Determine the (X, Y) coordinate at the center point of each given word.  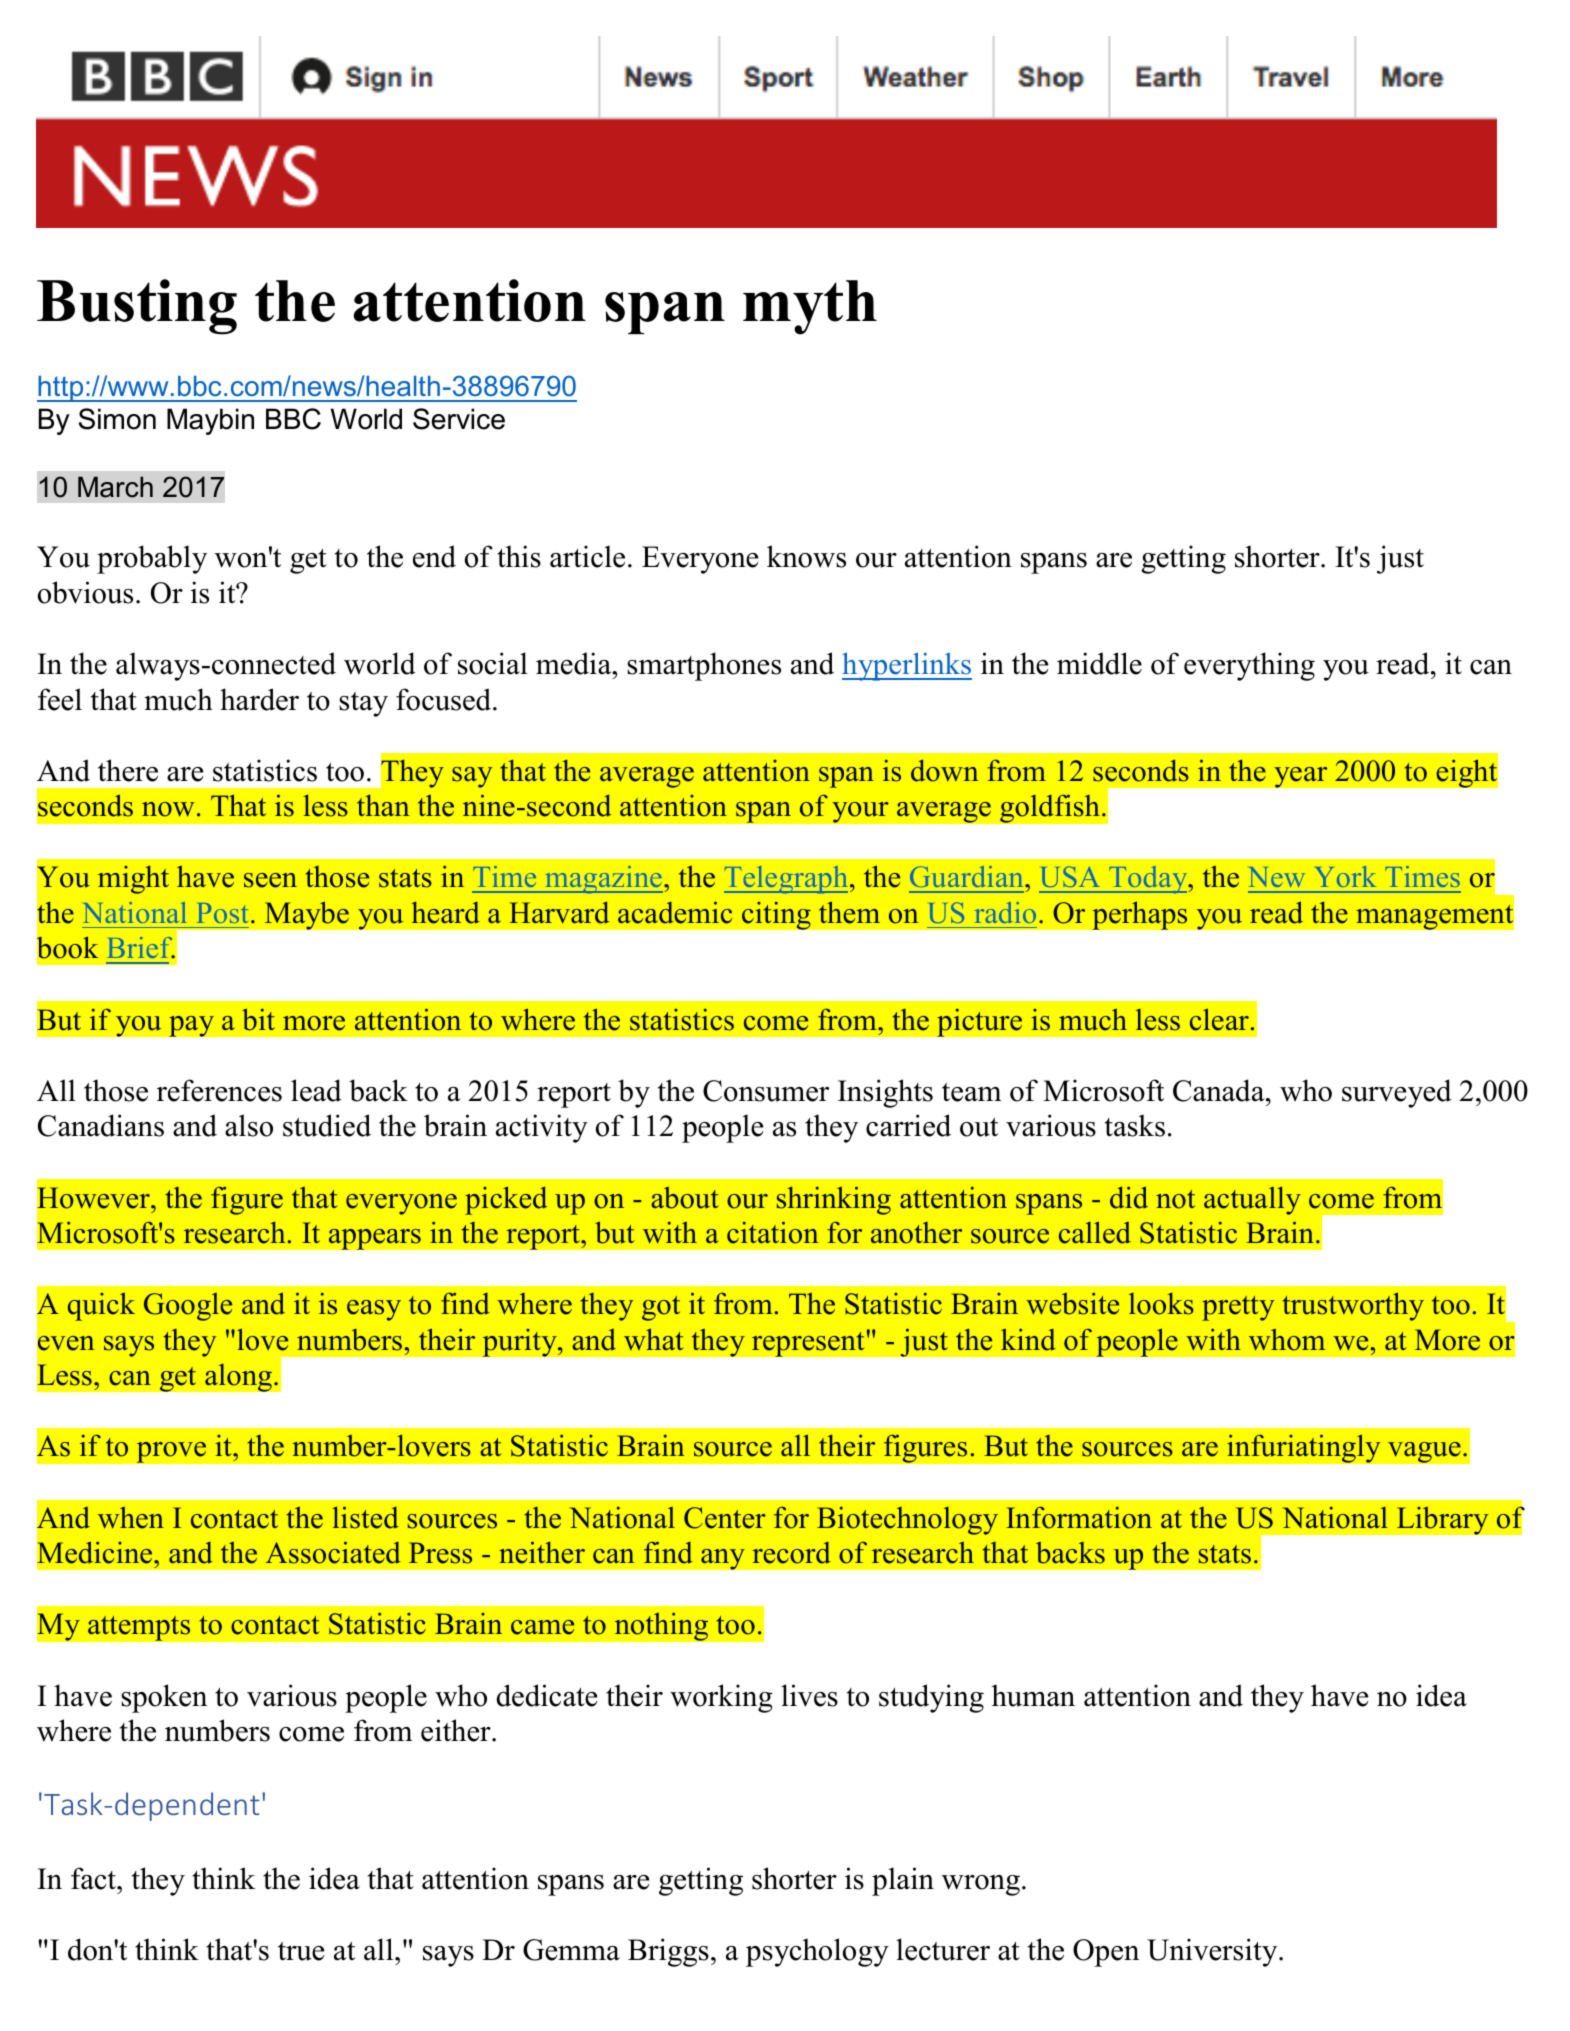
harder (259, 699)
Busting (137, 307)
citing (776, 915)
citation (772, 1232)
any (723, 1559)
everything (1249, 666)
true (301, 1951)
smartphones (704, 666)
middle (1099, 663)
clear (1219, 1019)
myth (810, 307)
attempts (139, 1628)
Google (188, 1307)
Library (1442, 1520)
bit (258, 1019)
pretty (1238, 1308)
